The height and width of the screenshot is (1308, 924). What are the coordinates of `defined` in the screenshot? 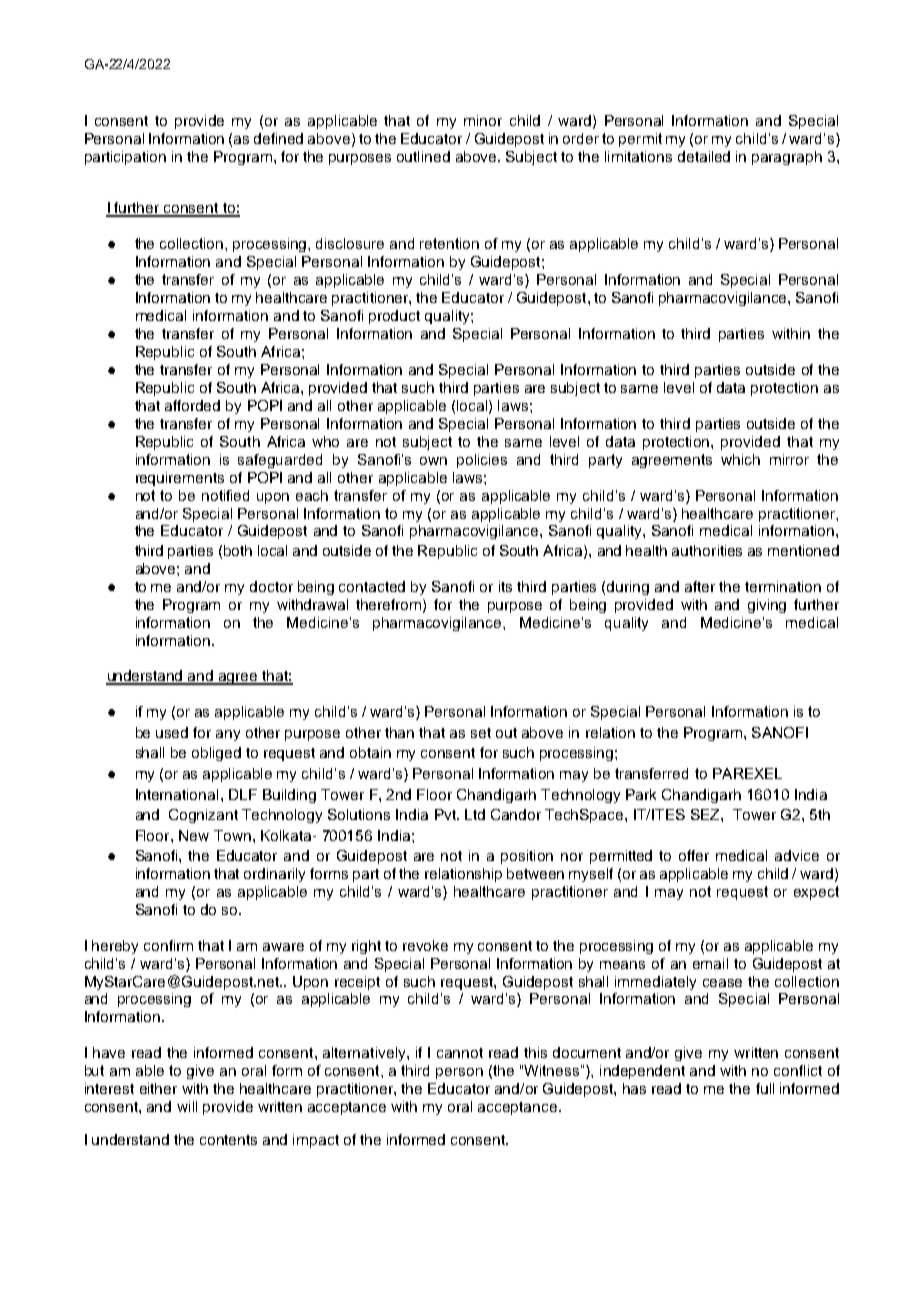 It's located at (278, 138).
